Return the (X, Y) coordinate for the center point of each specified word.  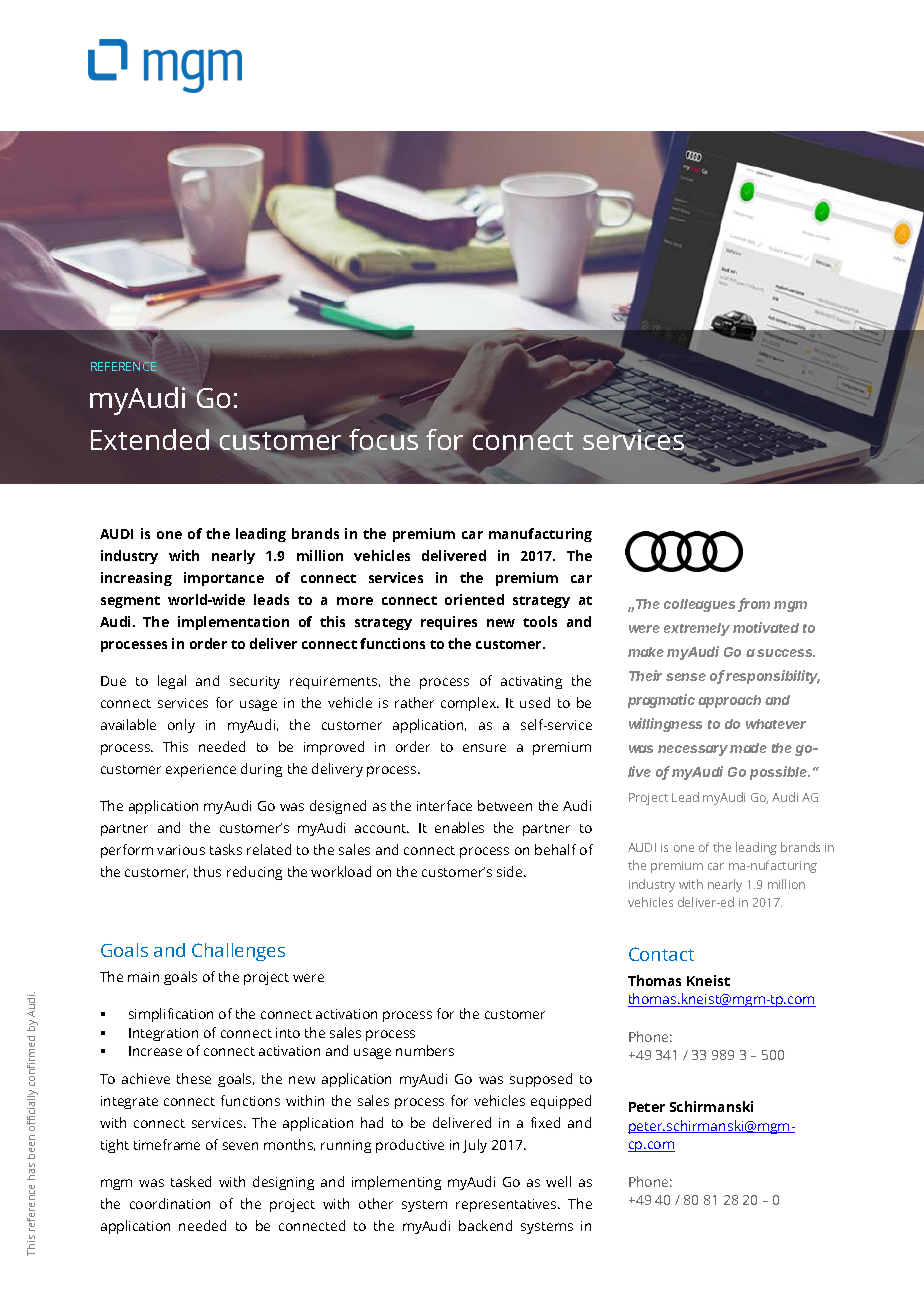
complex (470, 704)
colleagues (701, 605)
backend (485, 1225)
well (558, 1181)
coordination (170, 1203)
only (181, 726)
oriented (474, 599)
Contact (661, 954)
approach (729, 701)
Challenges (238, 952)
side (511, 871)
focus (383, 438)
